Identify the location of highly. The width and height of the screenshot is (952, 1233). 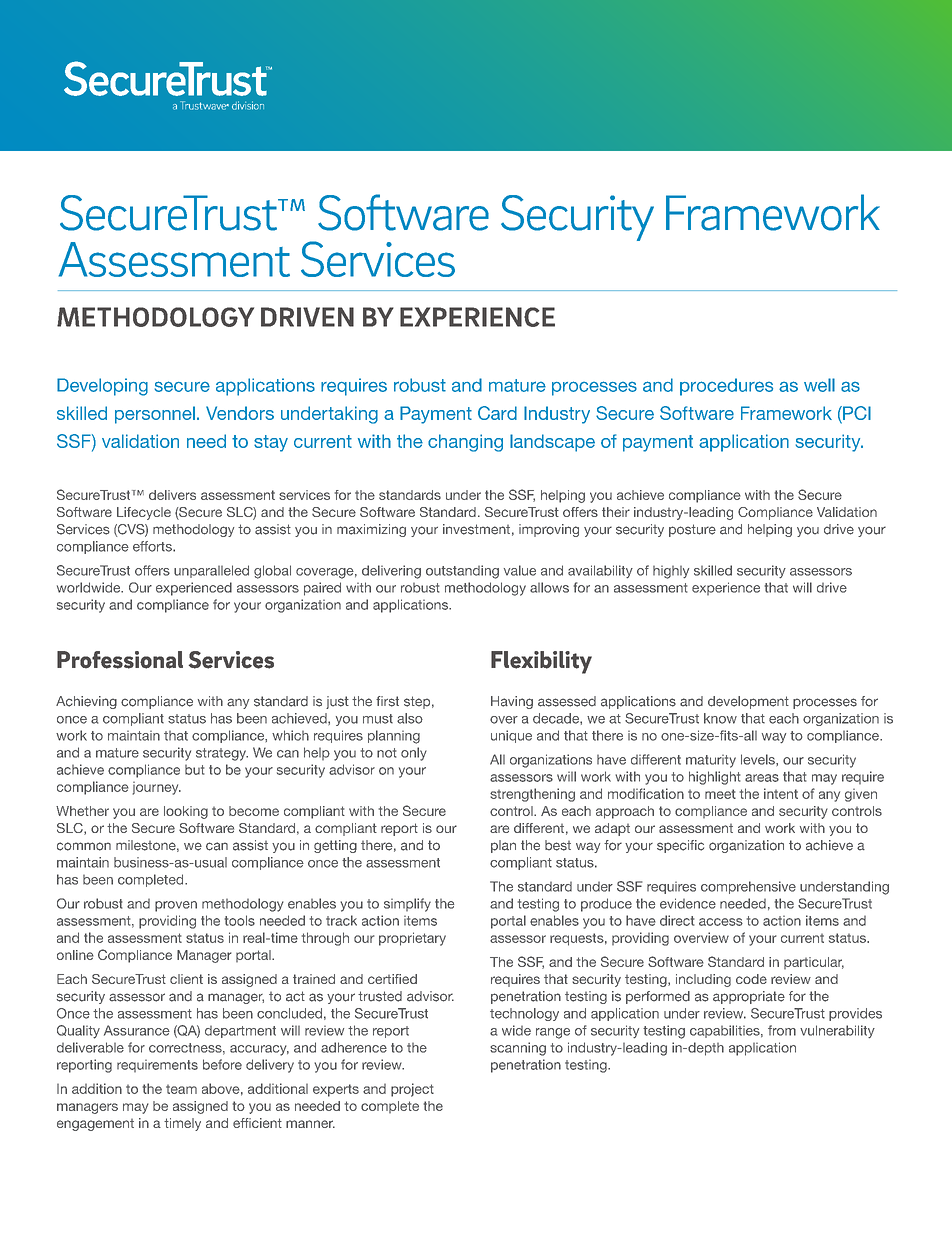
(671, 572).
